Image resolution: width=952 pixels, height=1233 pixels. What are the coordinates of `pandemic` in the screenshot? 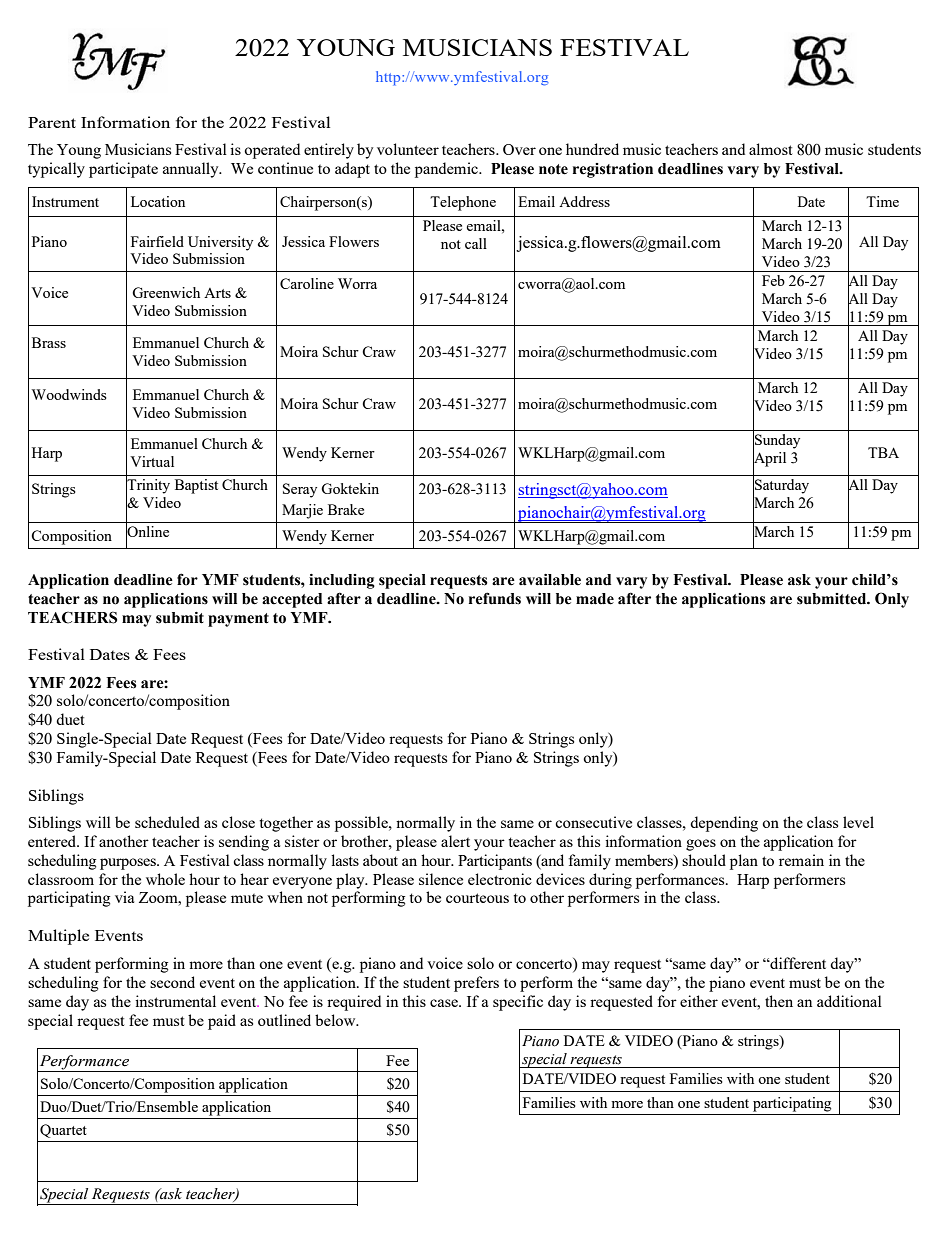 It's located at (447, 170).
